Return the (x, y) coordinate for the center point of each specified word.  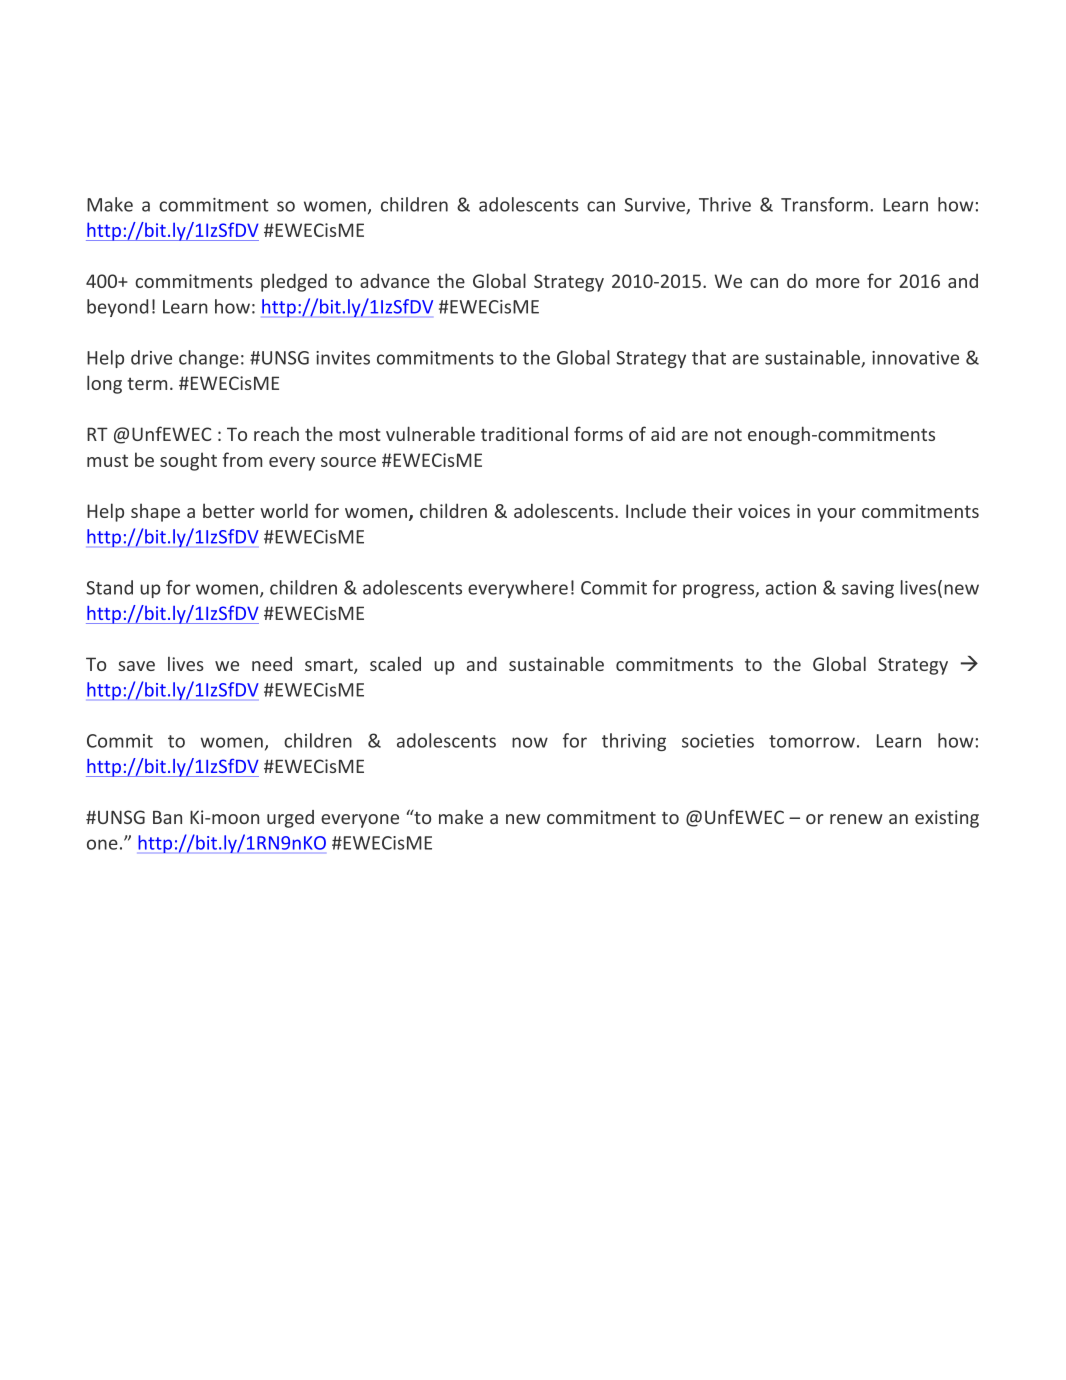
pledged (294, 282)
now (530, 742)
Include (656, 510)
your (836, 515)
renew (856, 819)
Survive (656, 206)
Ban (167, 817)
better (229, 510)
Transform (824, 204)
